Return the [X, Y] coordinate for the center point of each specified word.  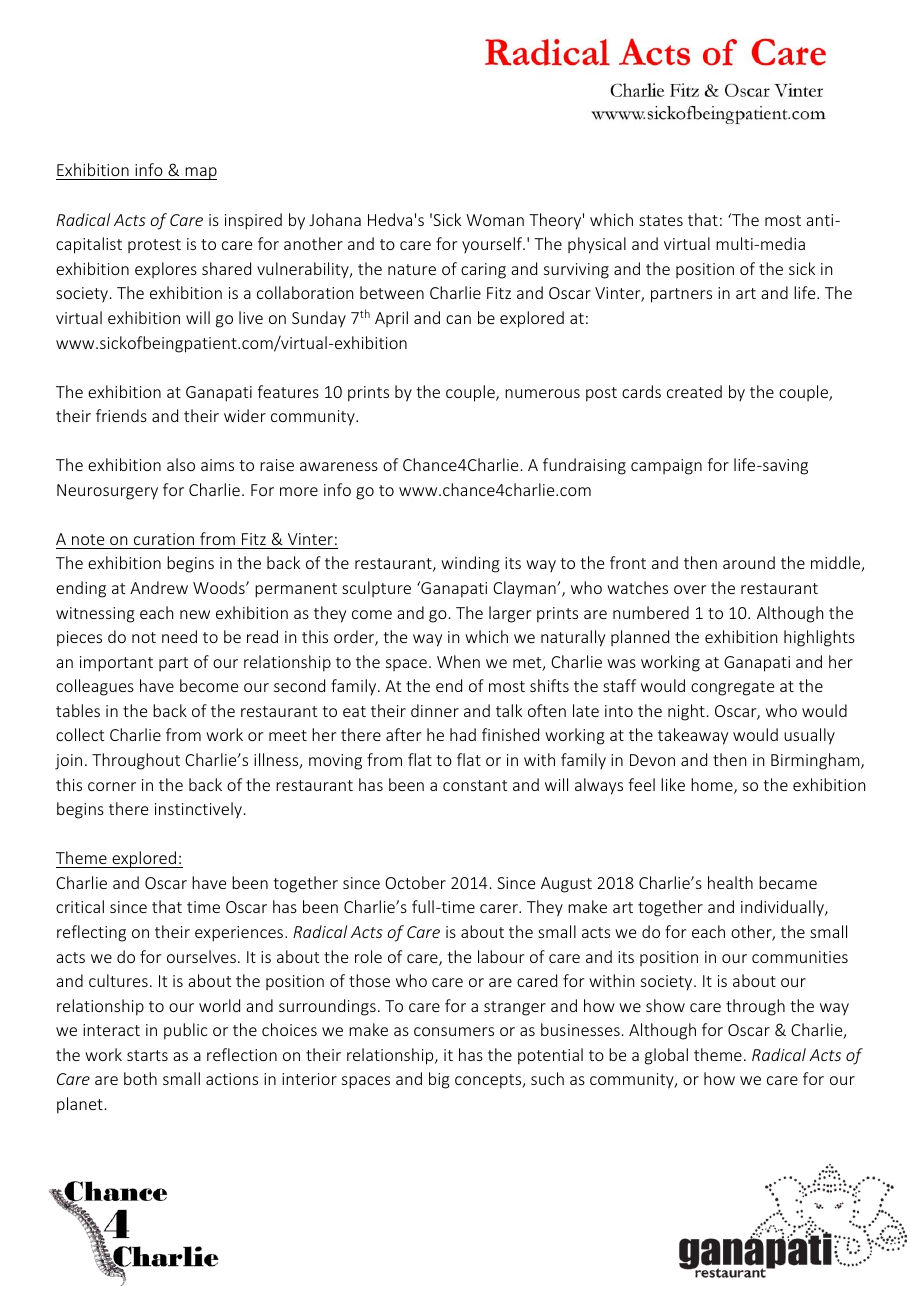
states [661, 220]
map [200, 173]
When [458, 661]
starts [147, 1055]
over [690, 589]
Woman [495, 220]
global [666, 1056]
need [179, 636]
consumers [454, 1031]
